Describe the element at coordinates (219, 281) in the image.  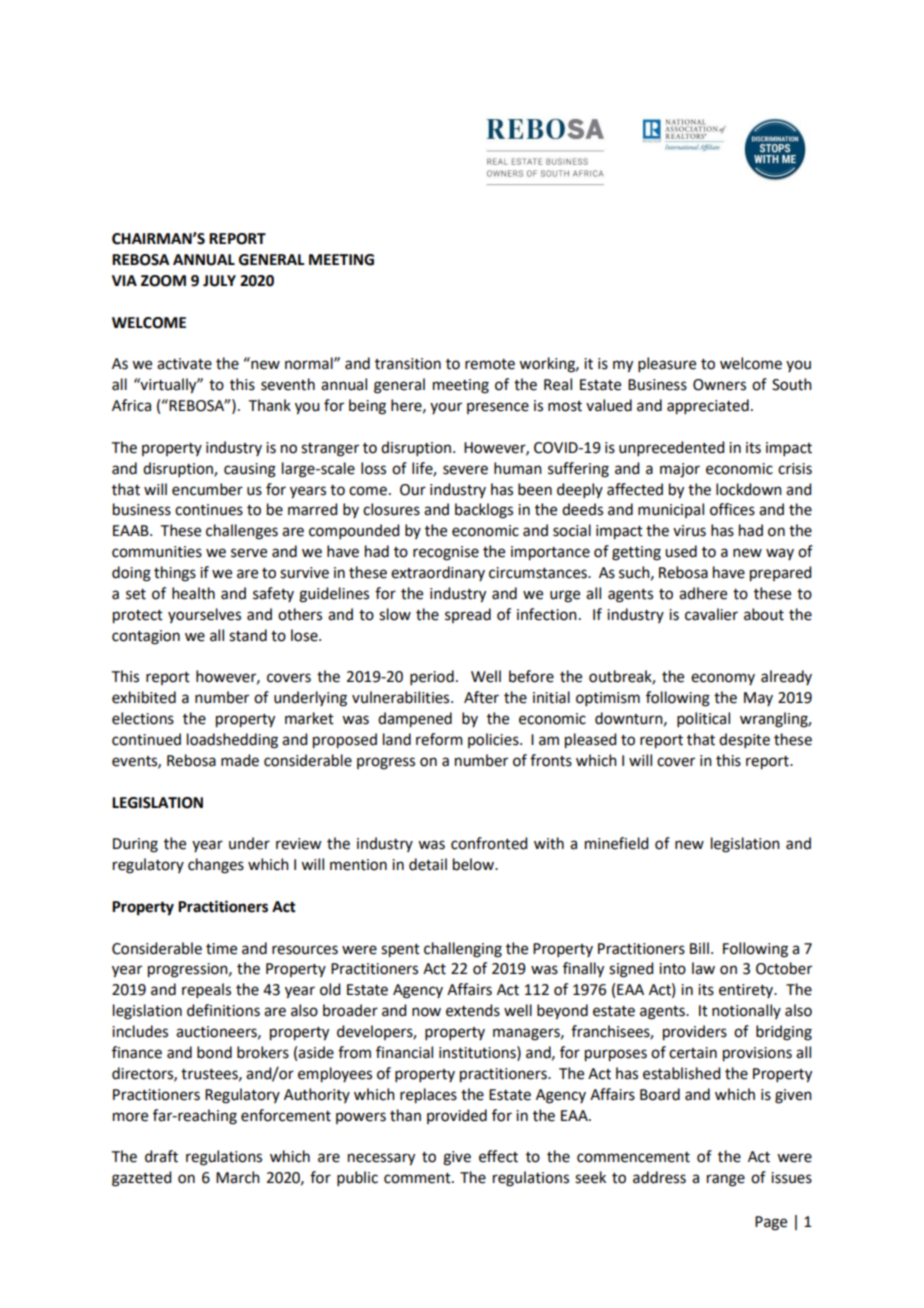
I see `JULY` at that location.
